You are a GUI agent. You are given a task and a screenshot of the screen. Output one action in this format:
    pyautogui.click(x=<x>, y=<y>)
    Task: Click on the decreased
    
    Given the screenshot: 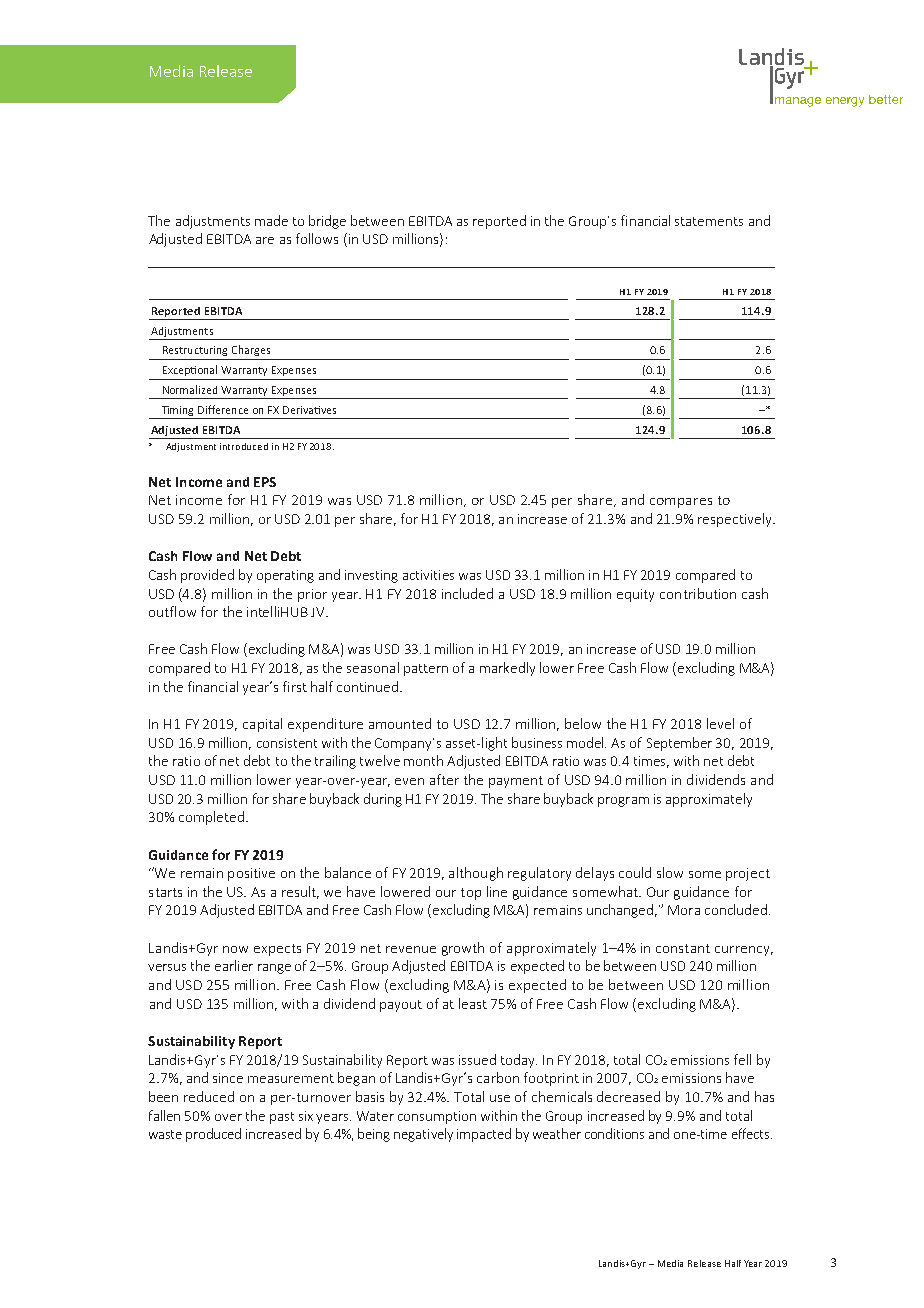 What is the action you would take?
    pyautogui.click(x=628, y=1096)
